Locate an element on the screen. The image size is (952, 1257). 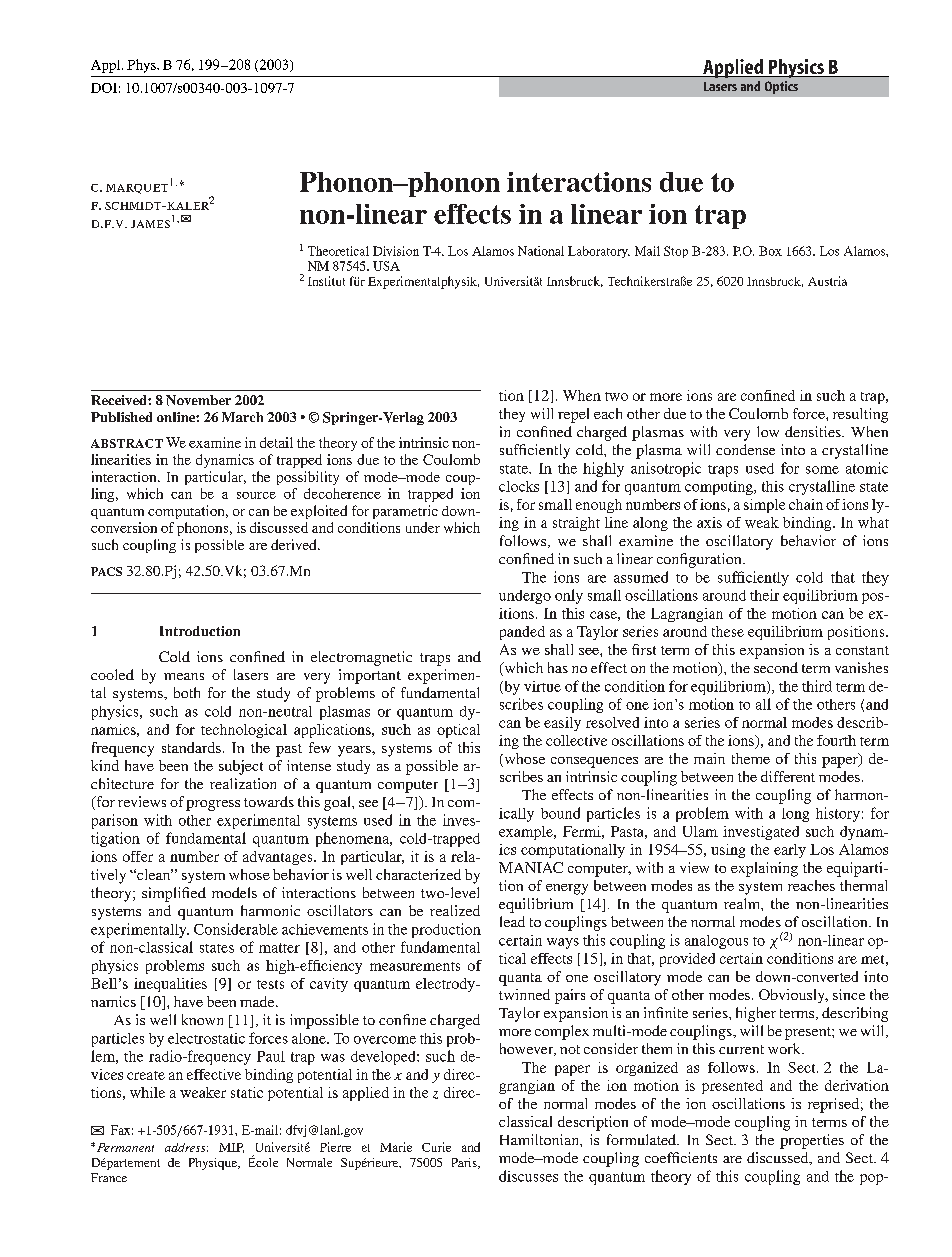
repel is located at coordinates (573, 415).
